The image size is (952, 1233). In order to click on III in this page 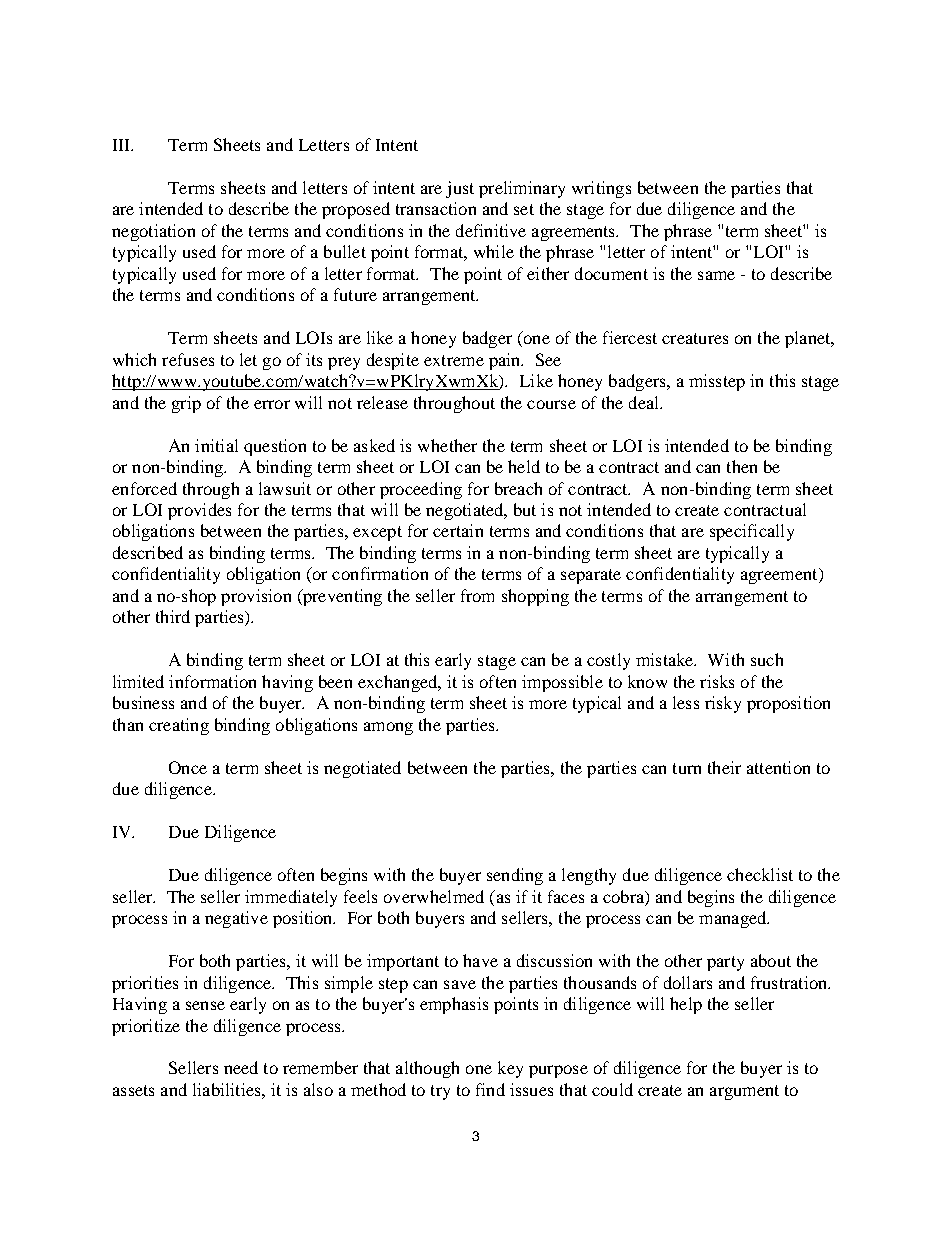, I will do `click(123, 145)`.
